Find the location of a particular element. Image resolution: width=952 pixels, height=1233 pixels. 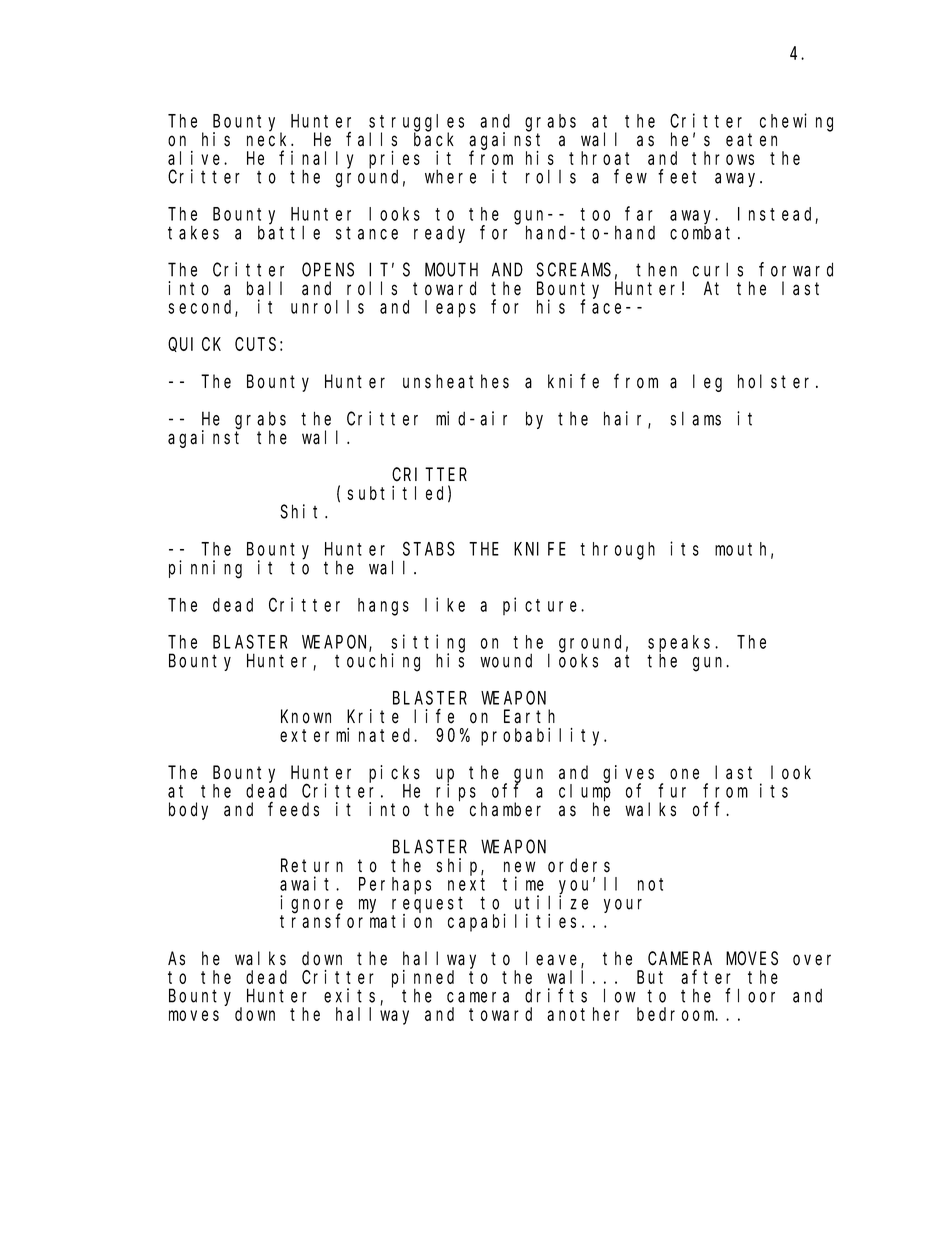

gives is located at coordinates (628, 774).
